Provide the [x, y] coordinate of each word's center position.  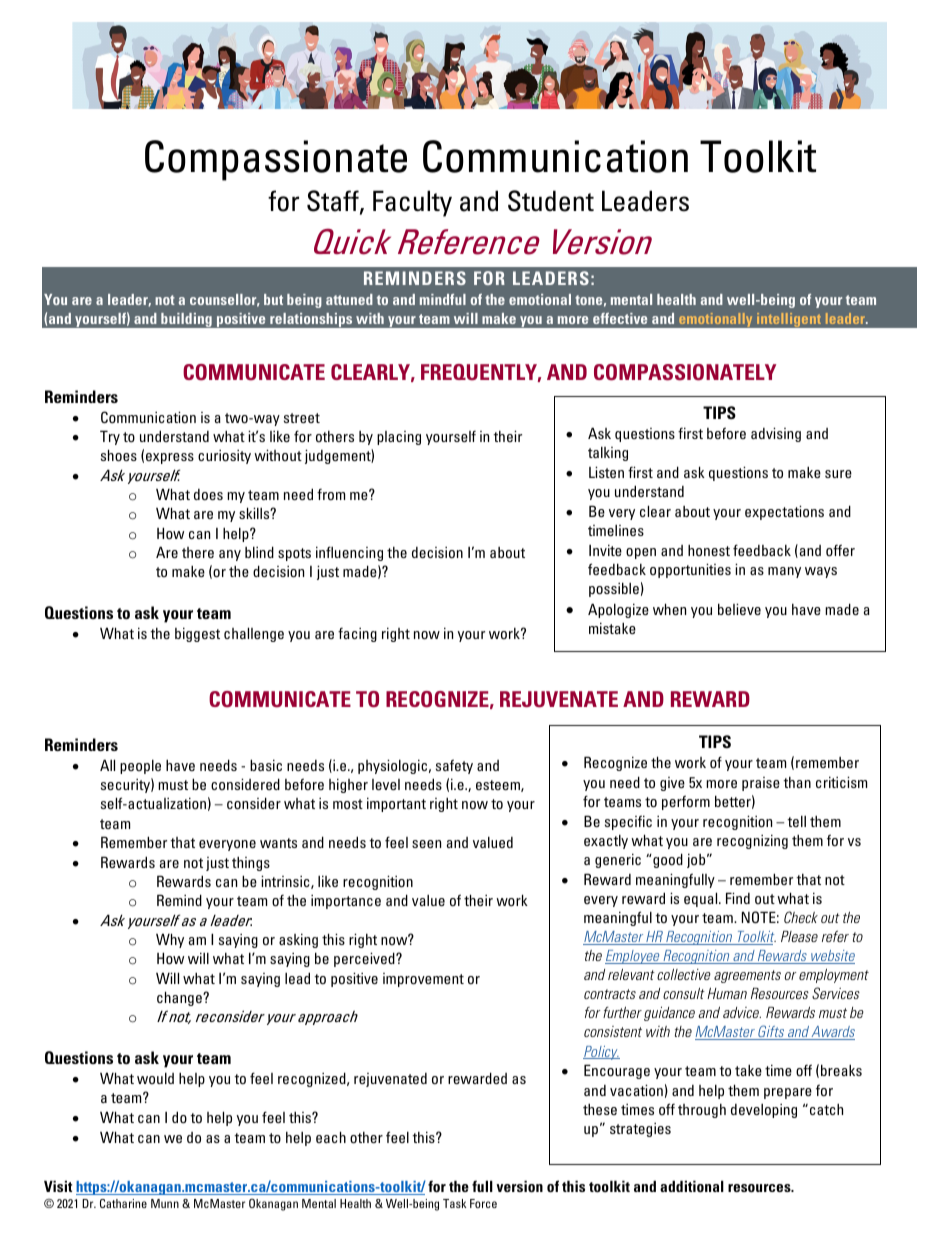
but [273, 299]
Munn [165, 1203]
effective [620, 318]
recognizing [752, 841]
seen [426, 844]
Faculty [412, 203]
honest [709, 550]
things [251, 864]
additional [692, 1186]
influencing [349, 553]
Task [454, 1203]
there [198, 552]
